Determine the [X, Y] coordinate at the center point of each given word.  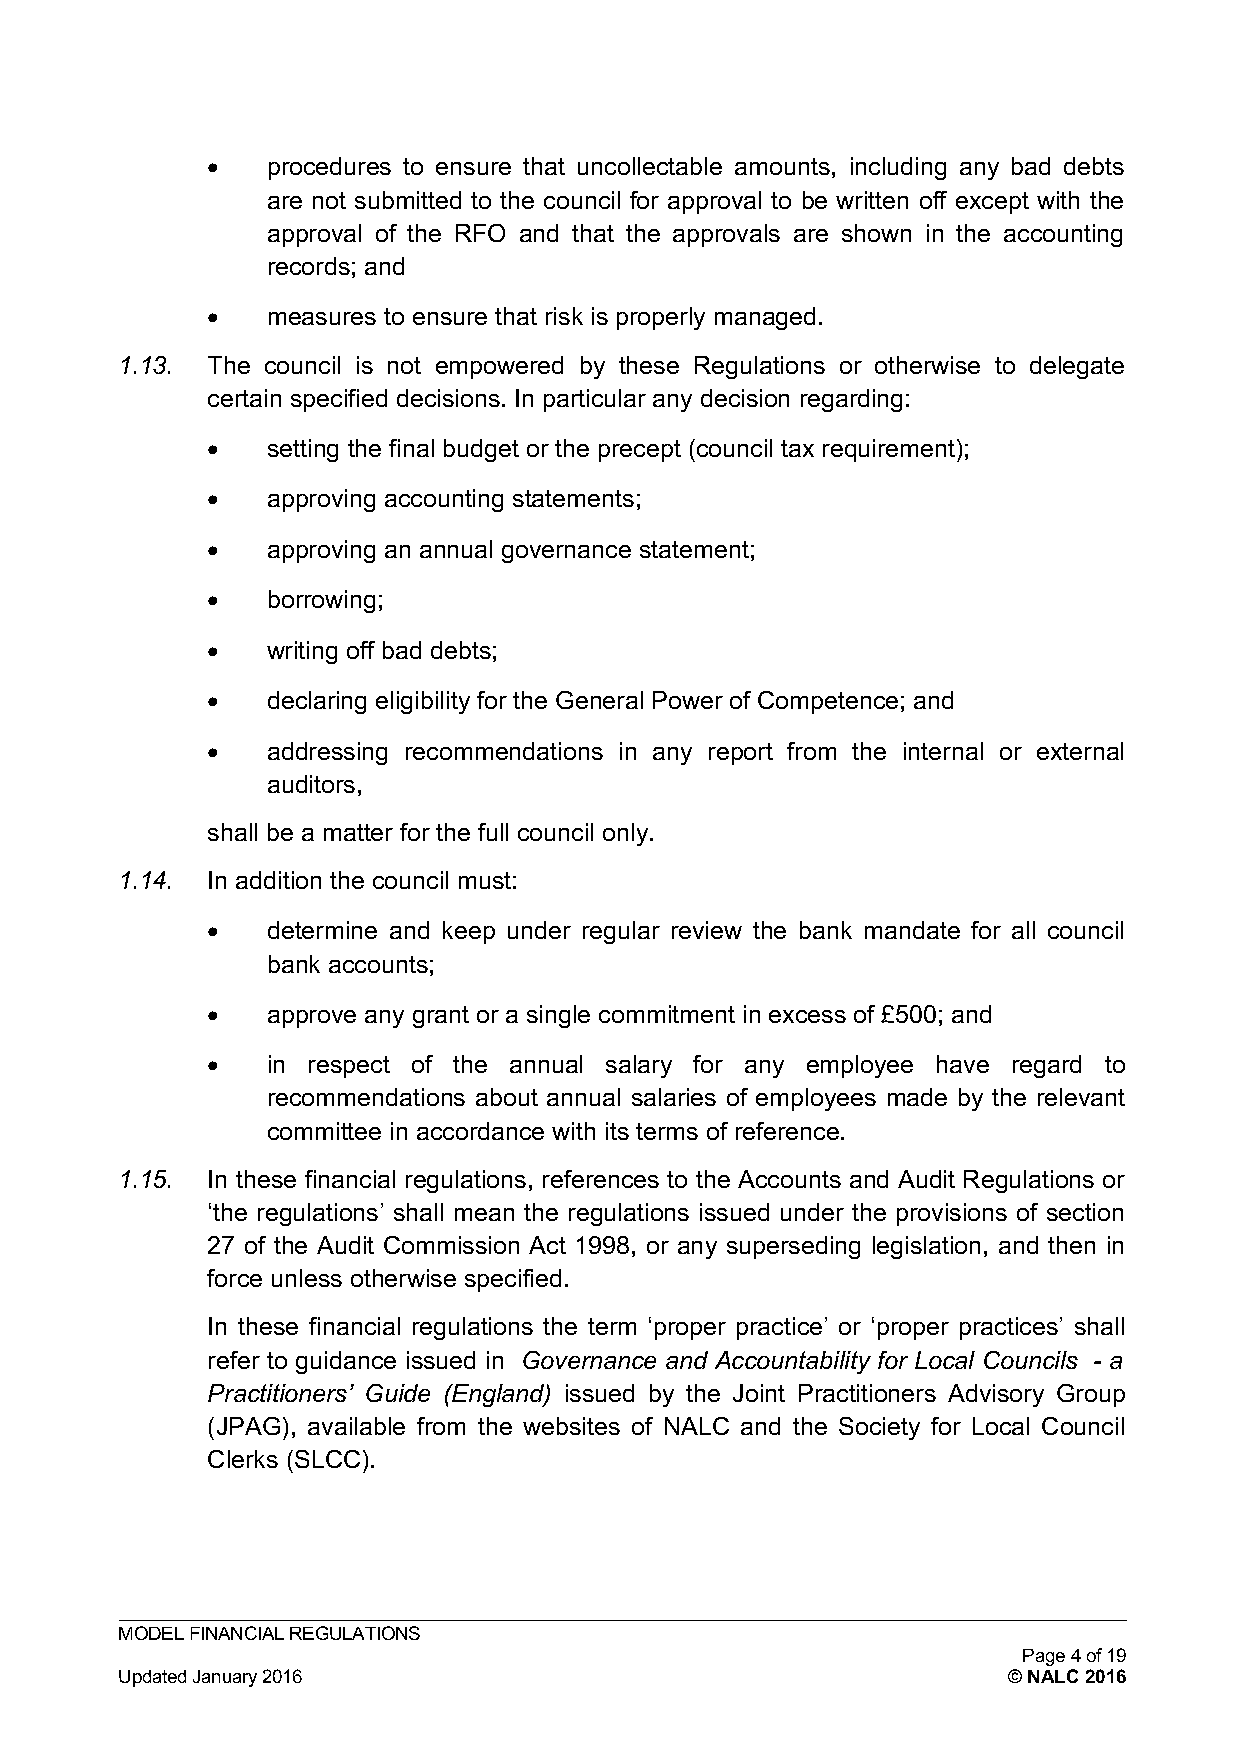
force [234, 1278]
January [225, 1678]
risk [564, 316]
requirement [890, 450]
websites [571, 1426]
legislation [926, 1247]
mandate [912, 930]
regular [621, 932]
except [992, 203]
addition [278, 880]
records [309, 266]
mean [484, 1214]
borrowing [322, 601]
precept [640, 451]
